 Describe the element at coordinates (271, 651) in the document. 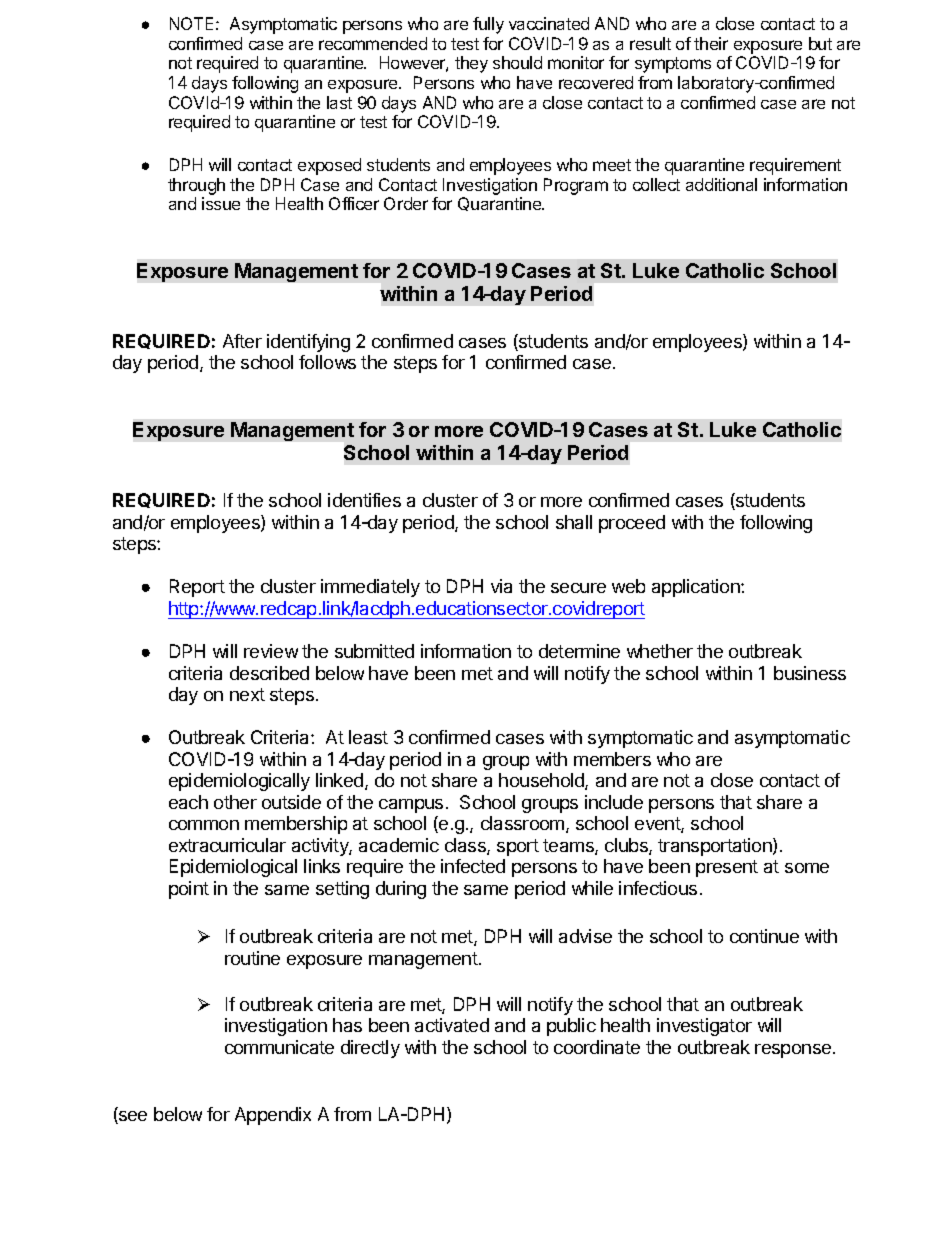

I see `review` at that location.
